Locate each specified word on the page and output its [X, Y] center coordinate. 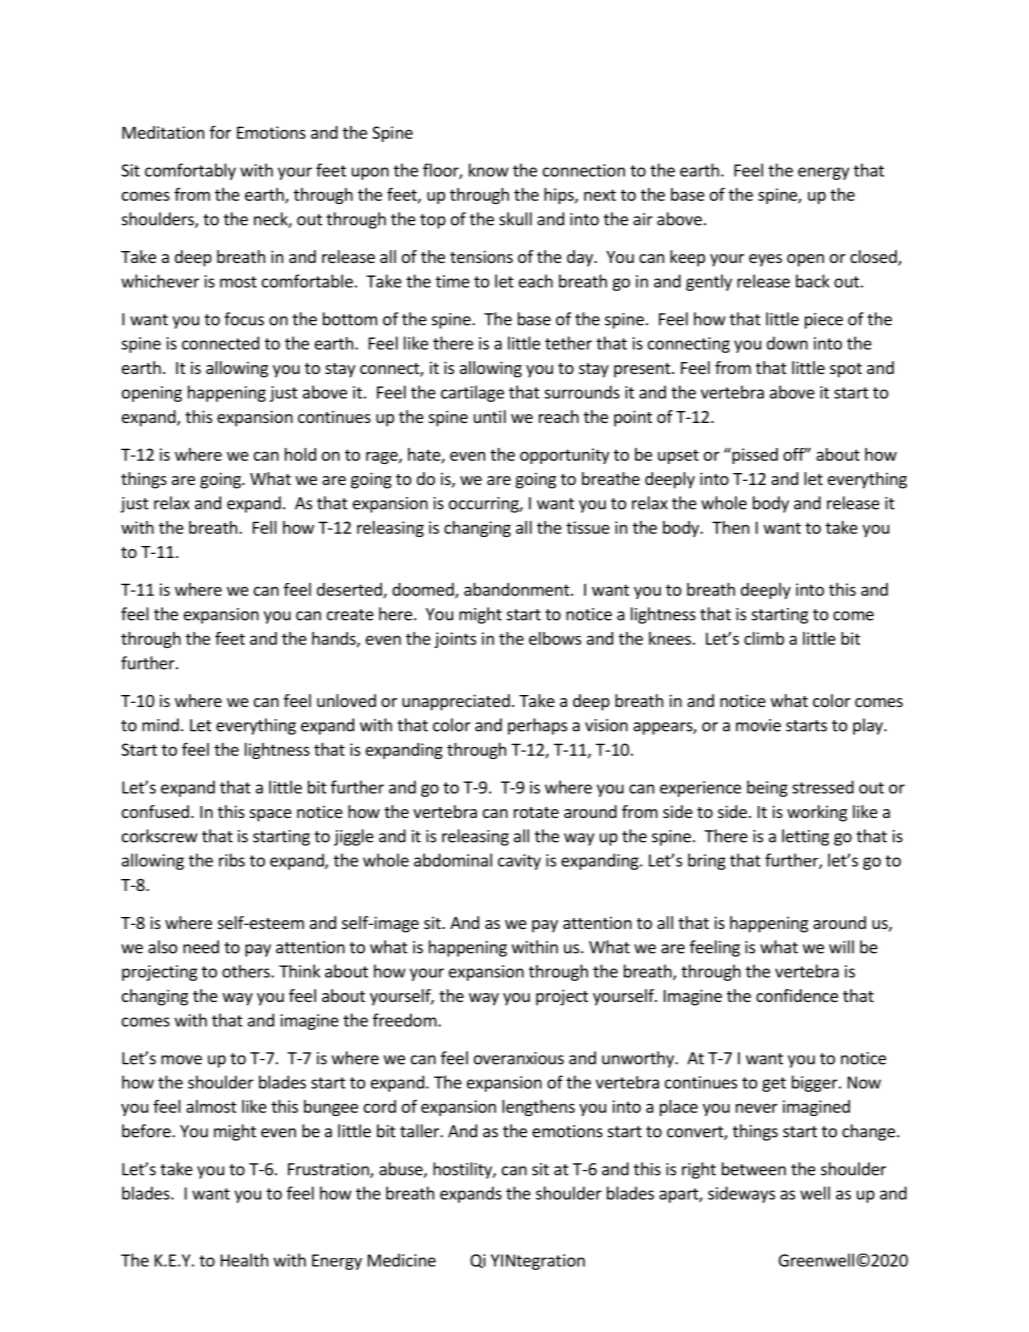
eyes [765, 260]
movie [758, 725]
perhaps [537, 726]
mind [160, 725]
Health [244, 1260]
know [489, 170]
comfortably [190, 171]
